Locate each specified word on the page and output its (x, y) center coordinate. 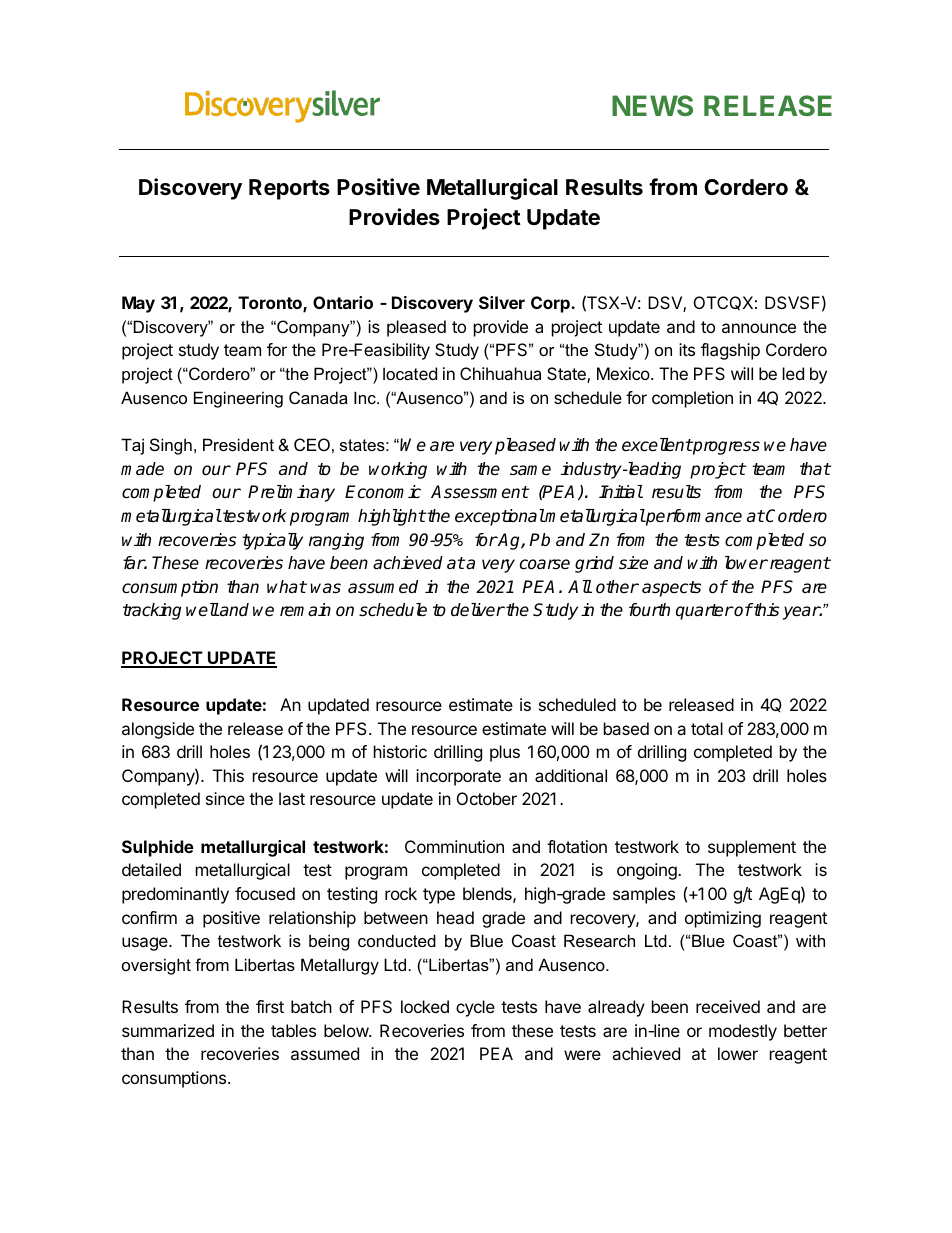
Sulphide (158, 848)
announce (759, 328)
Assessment (480, 492)
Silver (502, 302)
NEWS (652, 105)
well (202, 610)
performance (693, 517)
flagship (730, 351)
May (138, 304)
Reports (289, 189)
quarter (705, 612)
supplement (752, 848)
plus (505, 753)
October (487, 798)
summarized (168, 1030)
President (238, 444)
